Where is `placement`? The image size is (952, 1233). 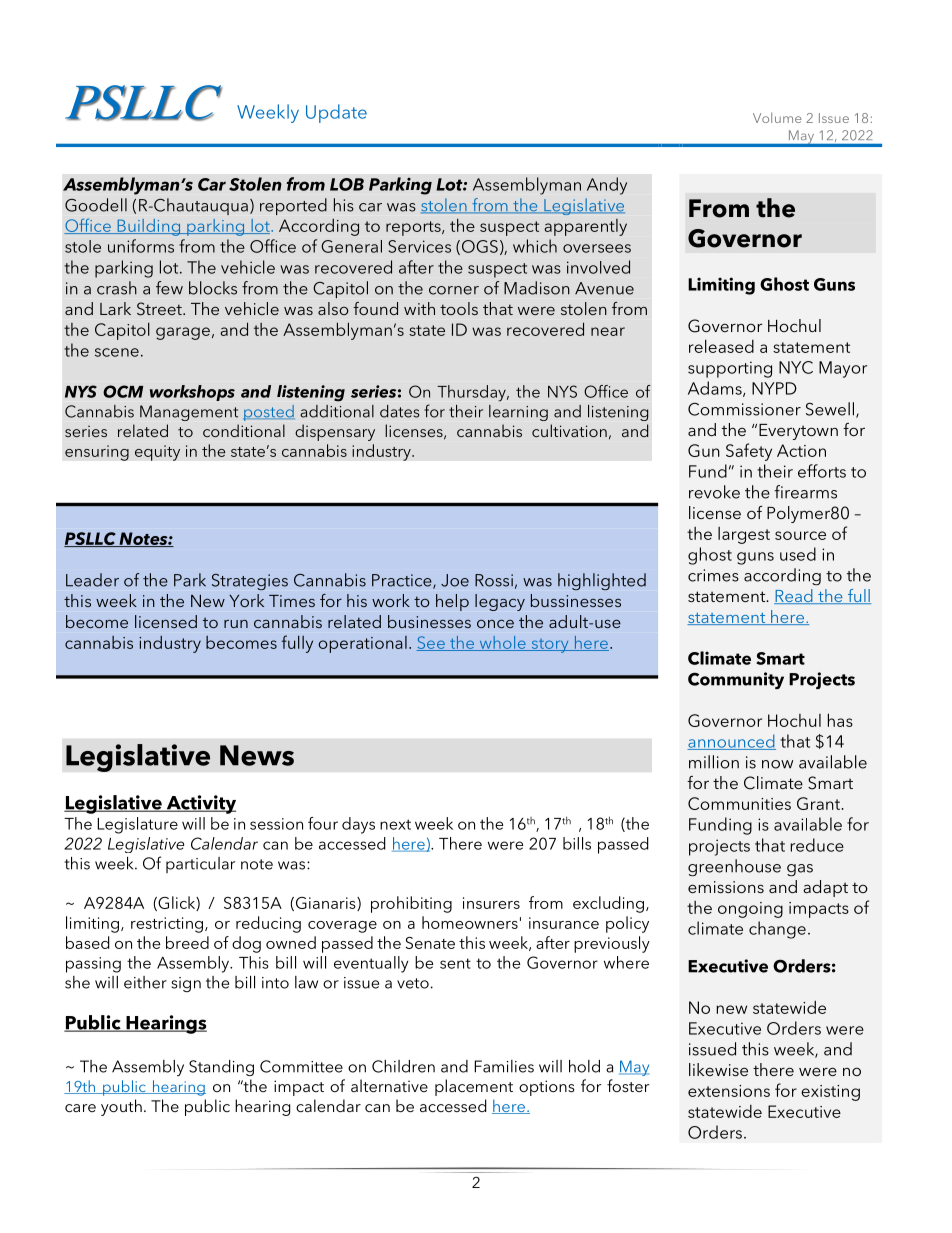 placement is located at coordinates (474, 1087).
